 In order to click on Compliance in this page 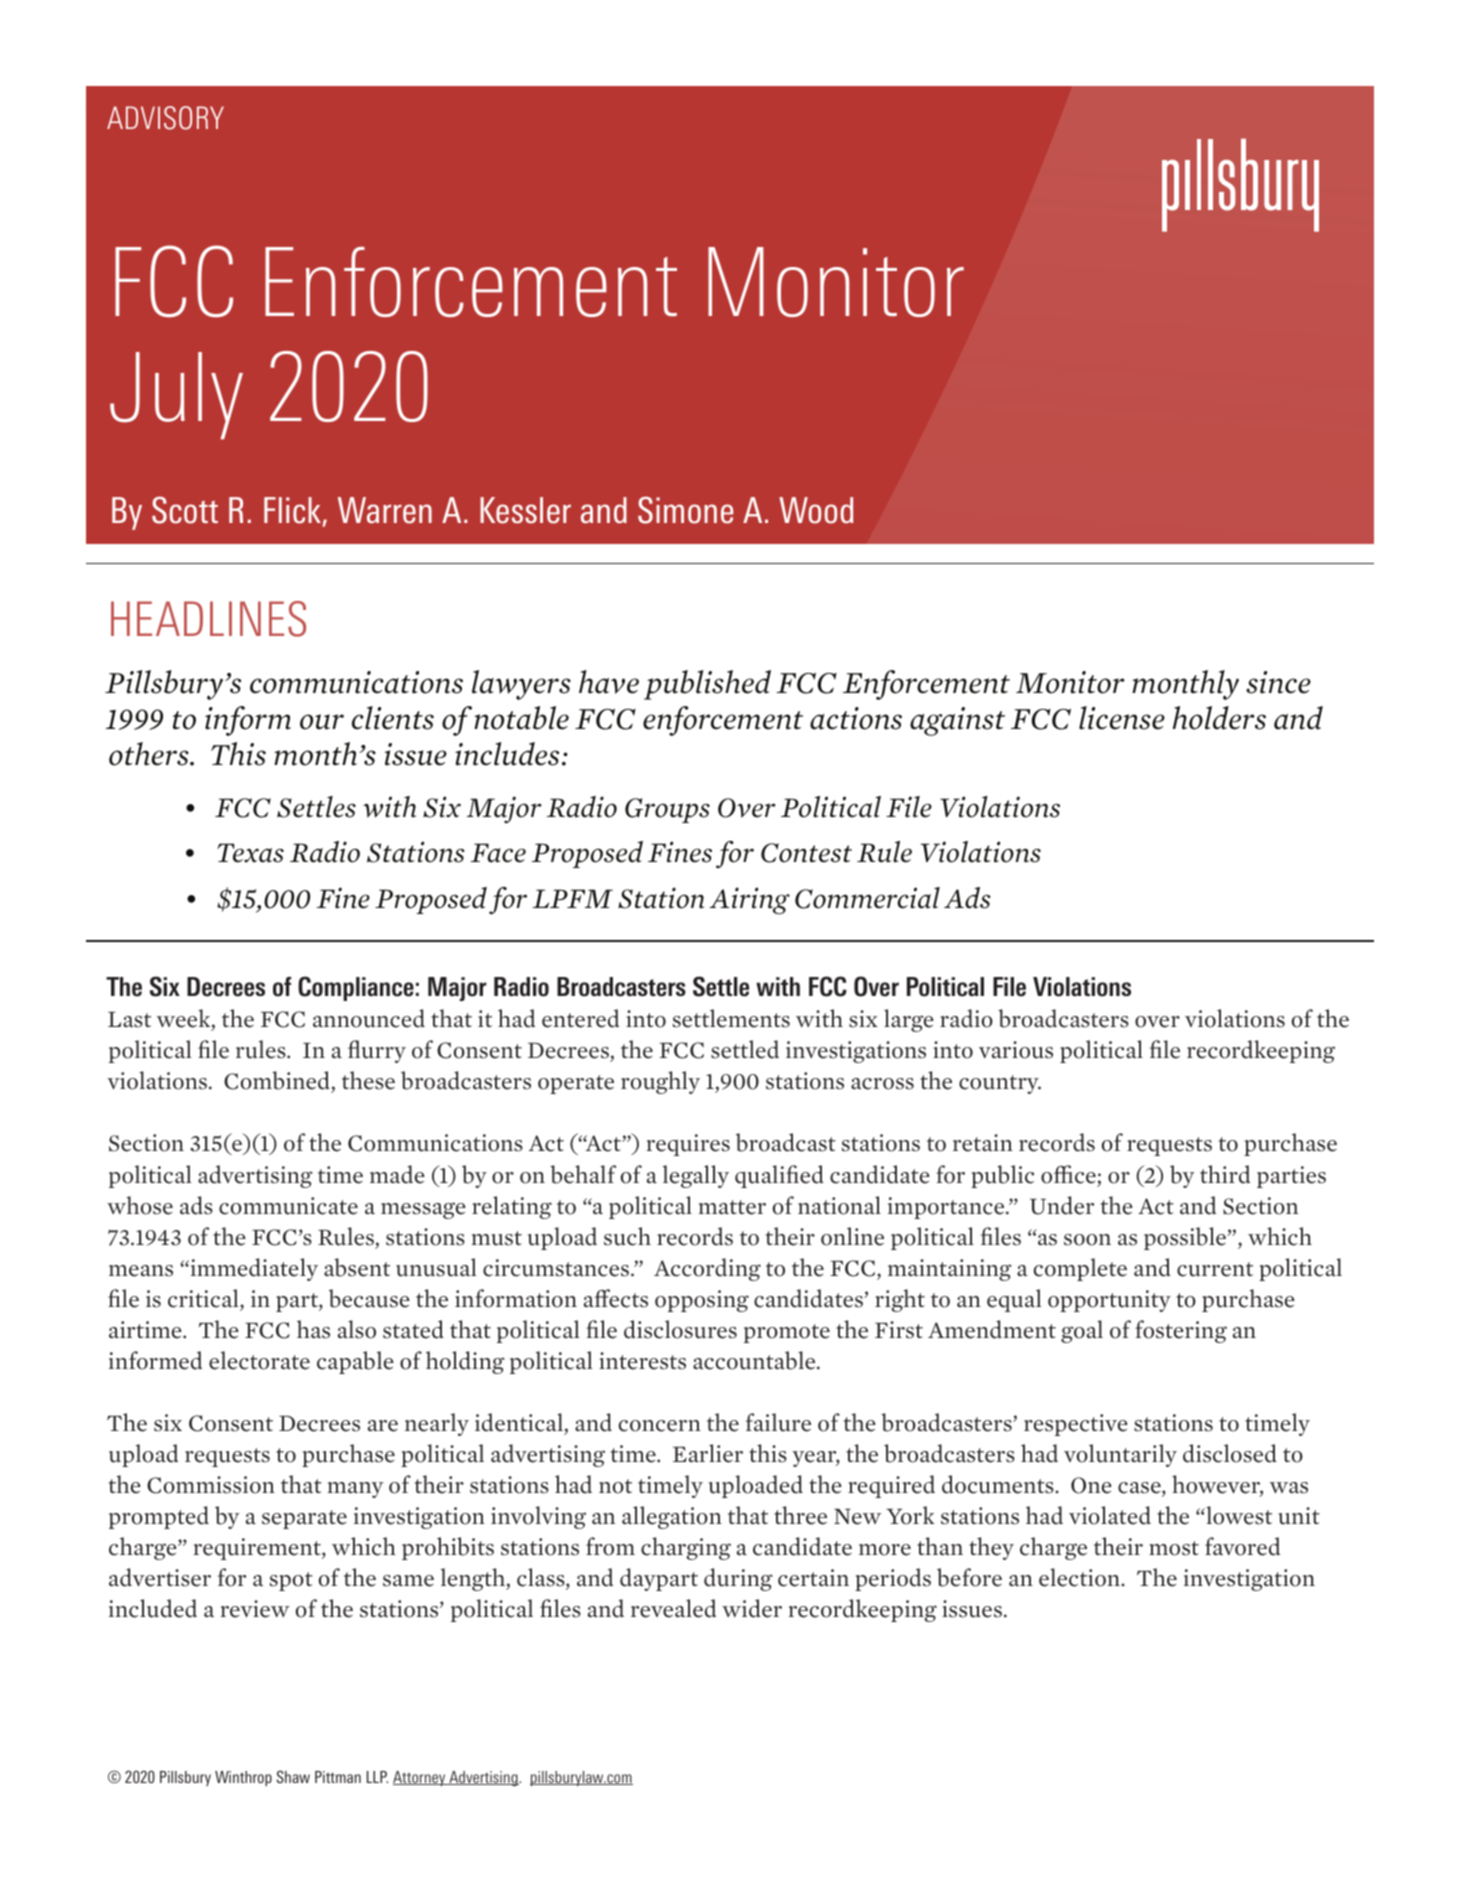, I will do `click(356, 988)`.
